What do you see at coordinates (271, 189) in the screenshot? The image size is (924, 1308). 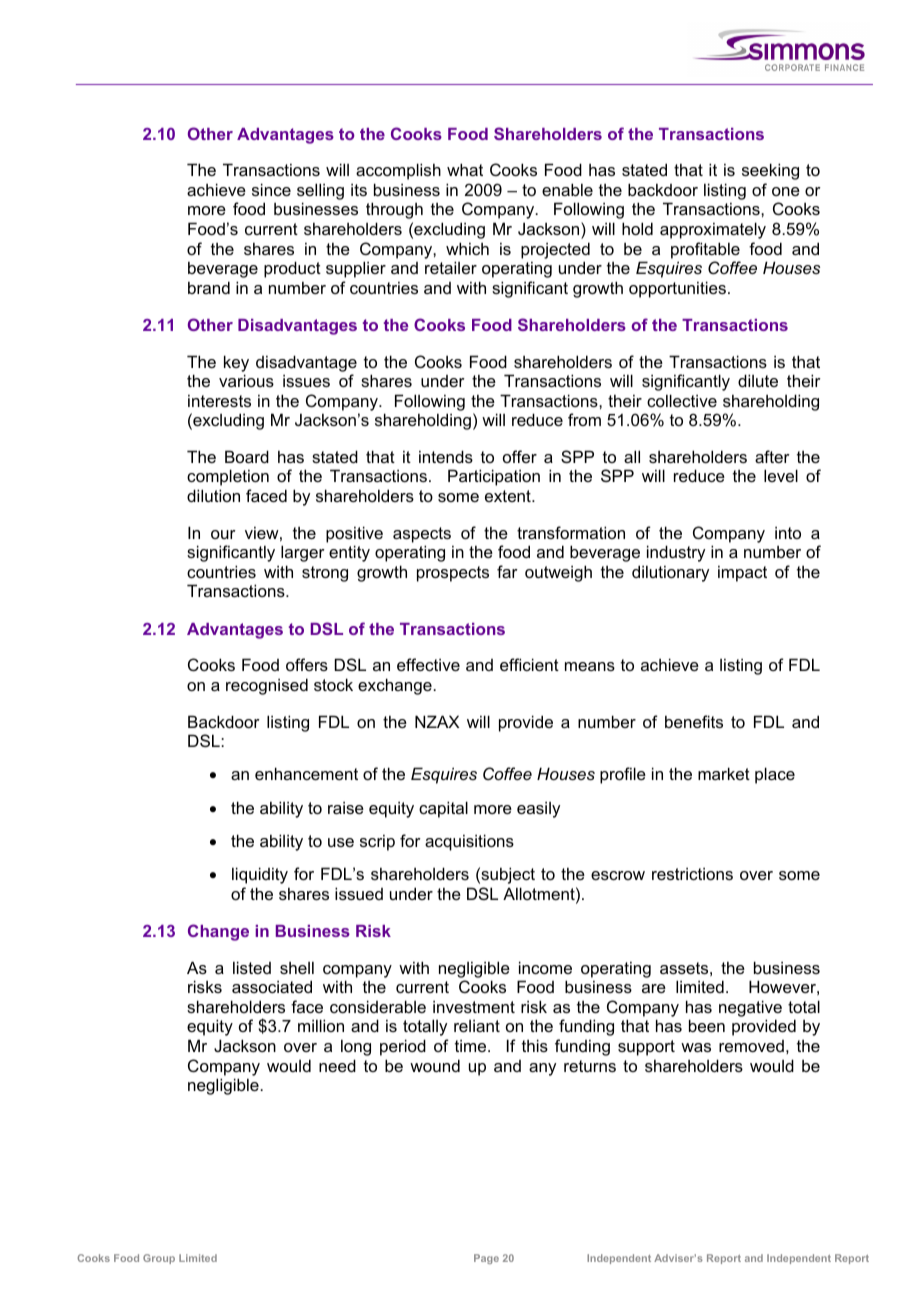 I see `since` at bounding box center [271, 189].
